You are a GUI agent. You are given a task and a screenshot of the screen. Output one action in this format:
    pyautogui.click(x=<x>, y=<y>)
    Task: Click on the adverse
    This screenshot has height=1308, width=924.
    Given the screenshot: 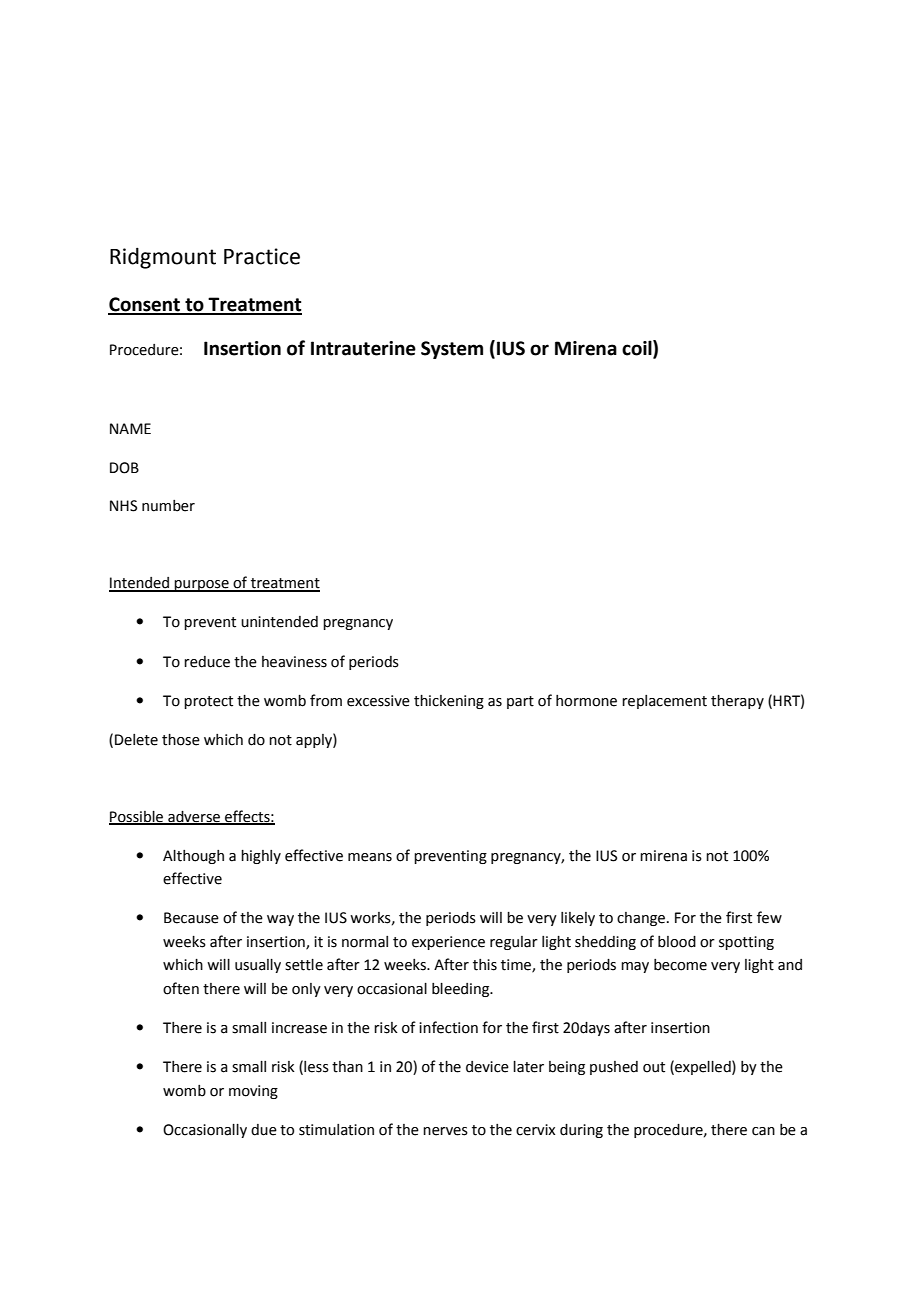 What is the action you would take?
    pyautogui.click(x=194, y=817)
